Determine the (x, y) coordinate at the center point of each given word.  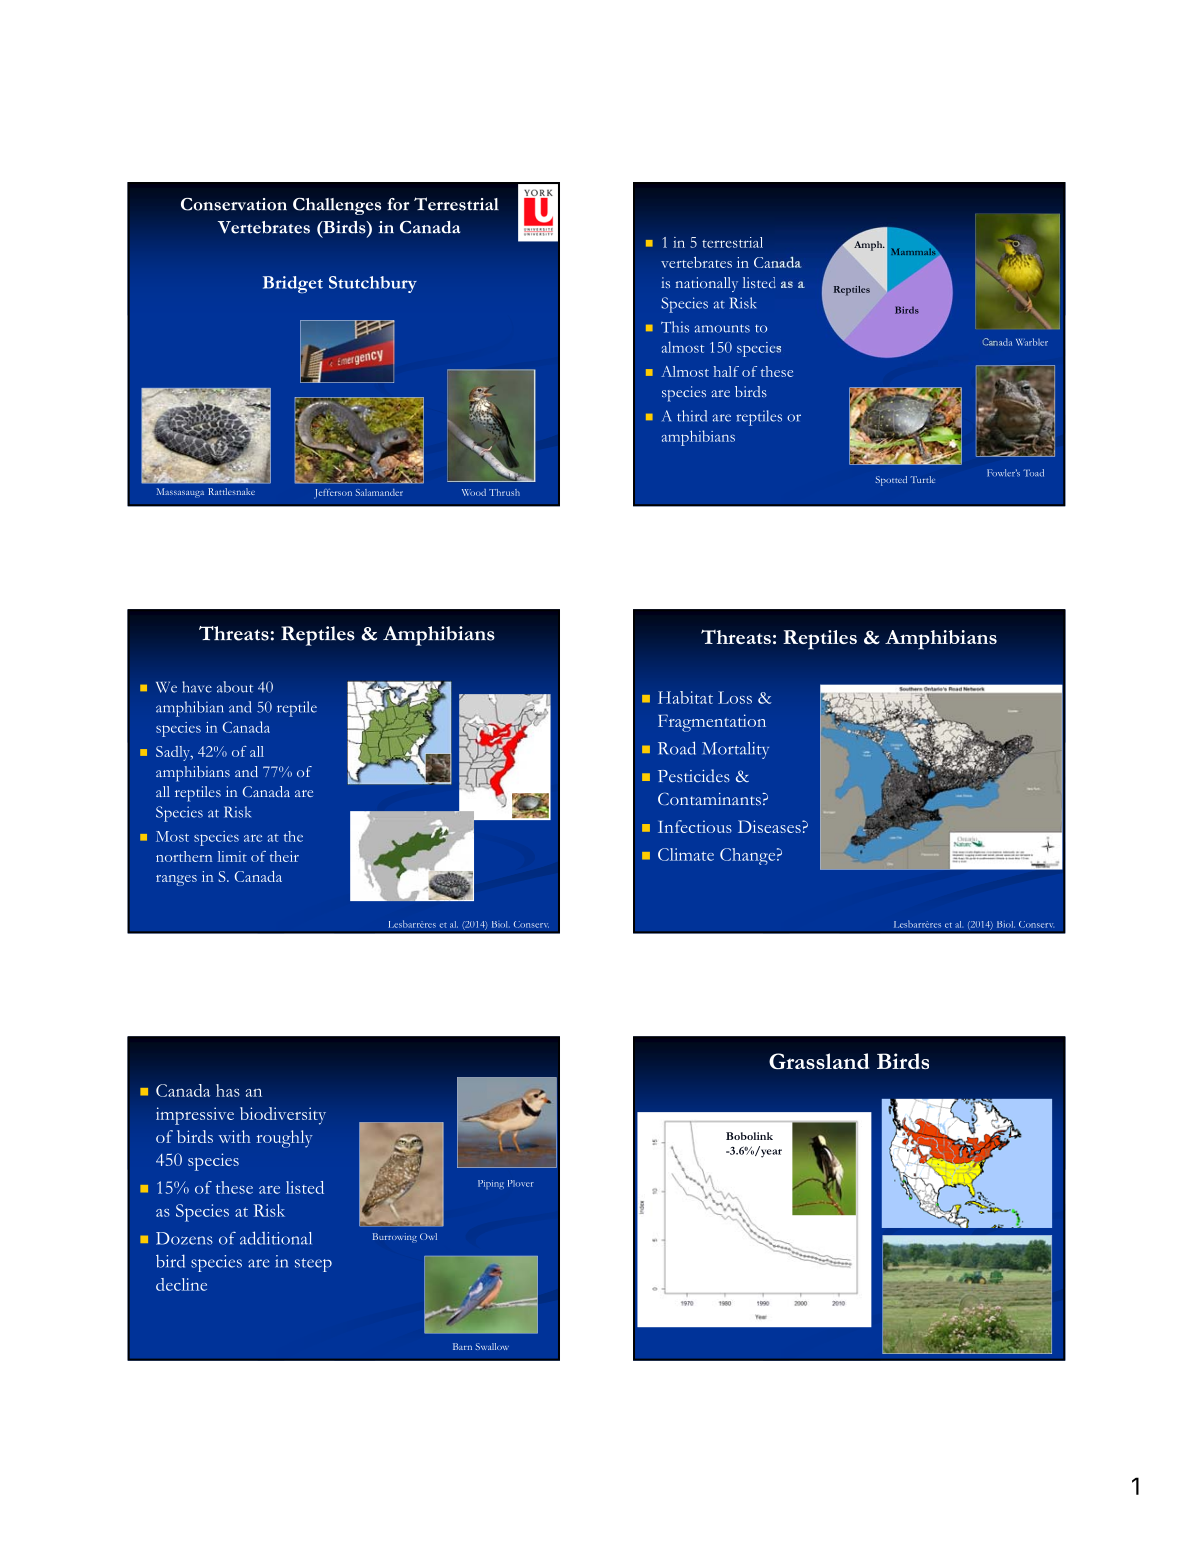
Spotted (891, 481)
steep (313, 1265)
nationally (707, 284)
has (228, 1090)
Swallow (492, 1346)
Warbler (1032, 342)
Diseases (770, 826)
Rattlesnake (231, 491)
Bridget (293, 285)
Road (677, 748)
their (284, 856)
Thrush (504, 492)
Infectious (695, 826)
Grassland (819, 1061)
